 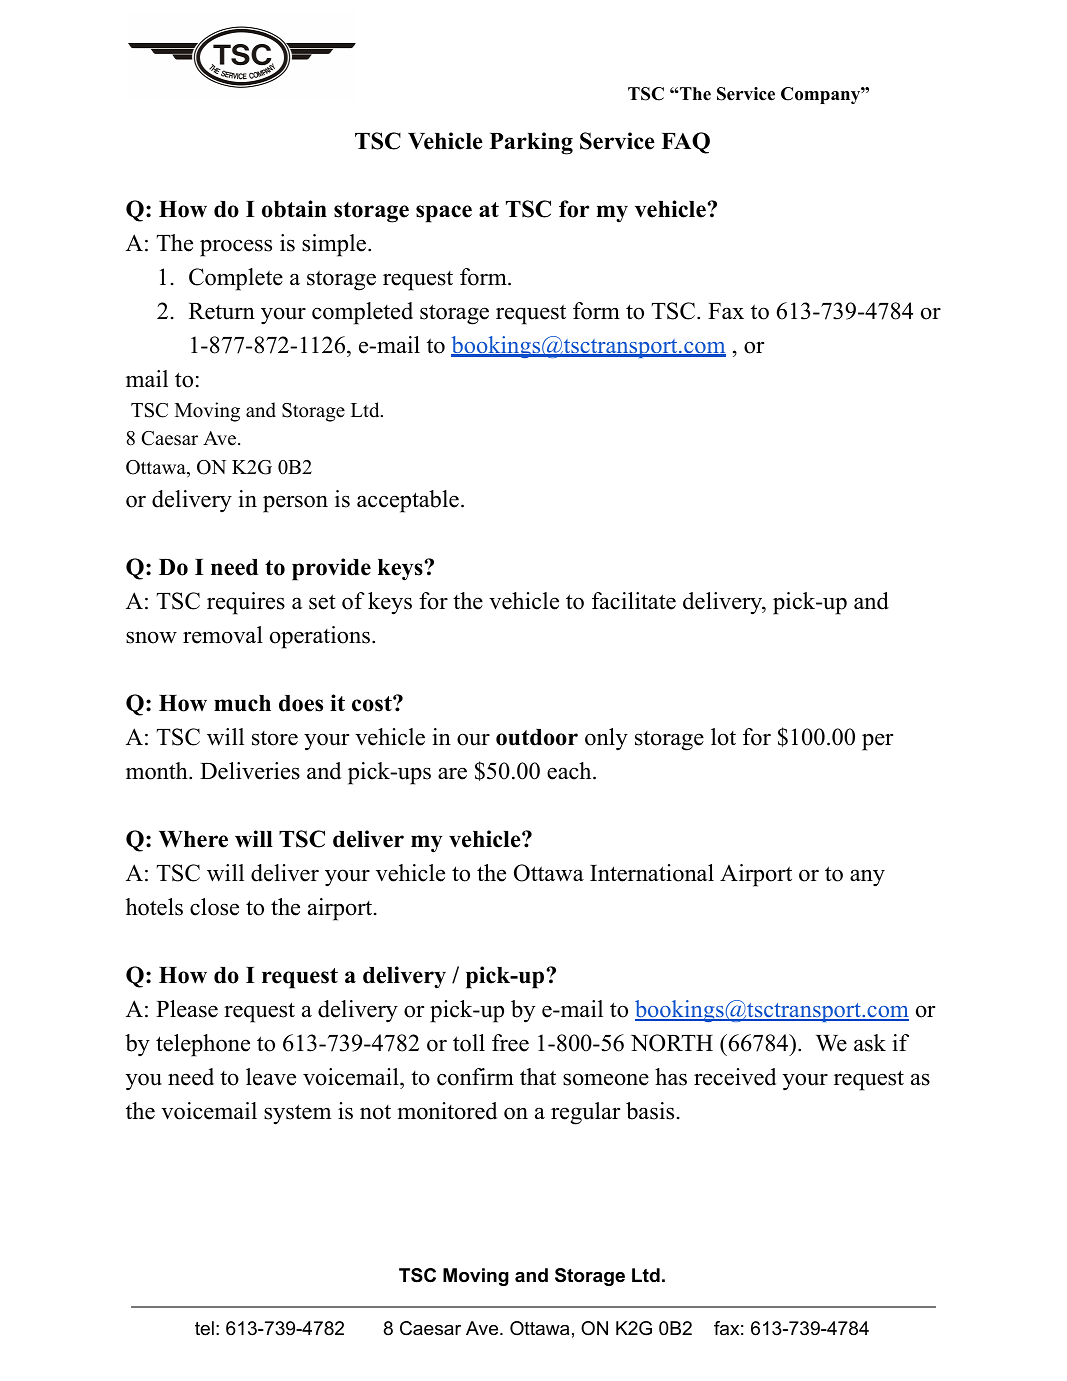 What do you see at coordinates (193, 839) in the screenshot?
I see `Where` at bounding box center [193, 839].
